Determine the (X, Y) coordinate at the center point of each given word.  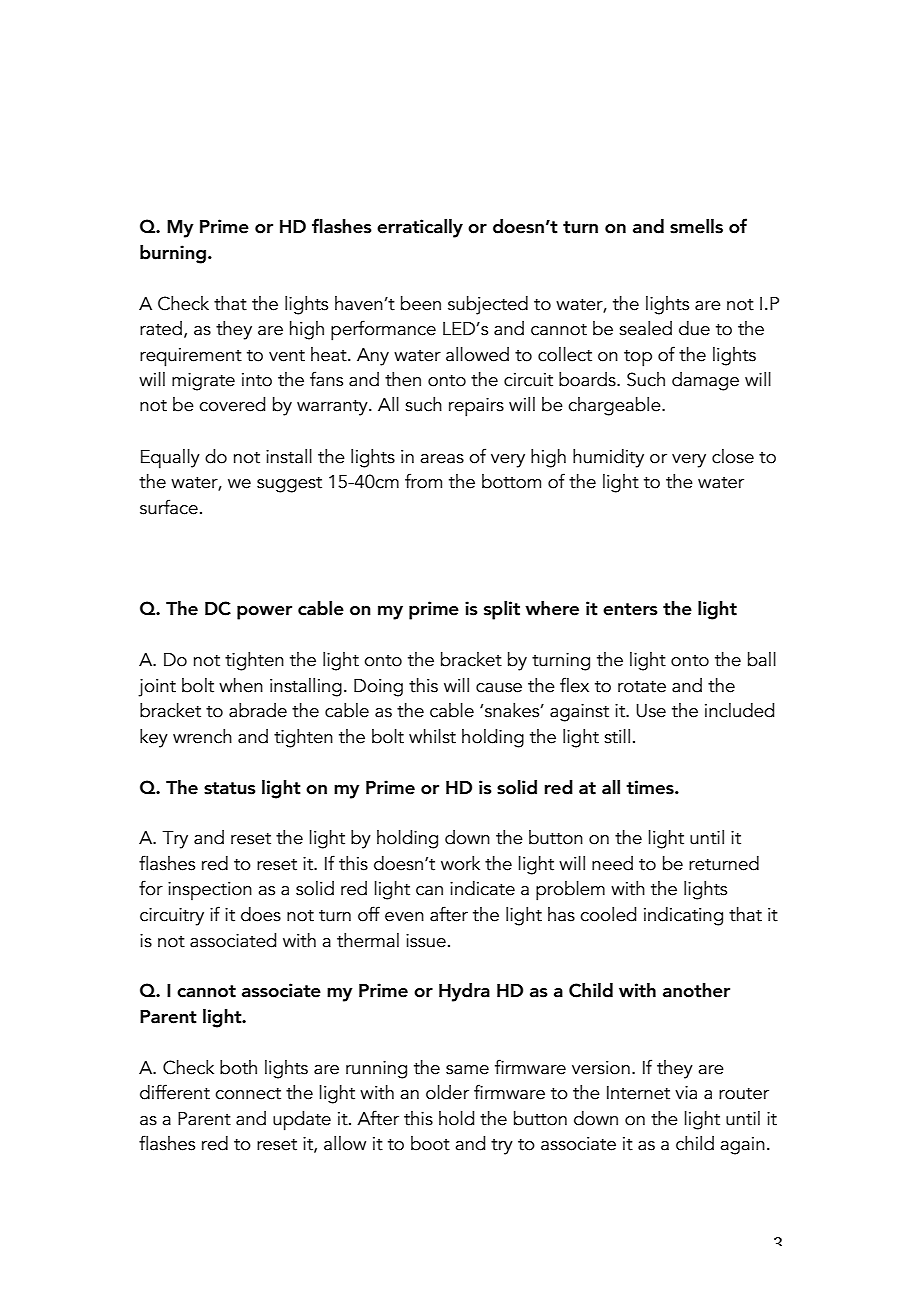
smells (696, 226)
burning (173, 254)
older (447, 1092)
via (686, 1093)
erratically (420, 228)
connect (248, 1094)
